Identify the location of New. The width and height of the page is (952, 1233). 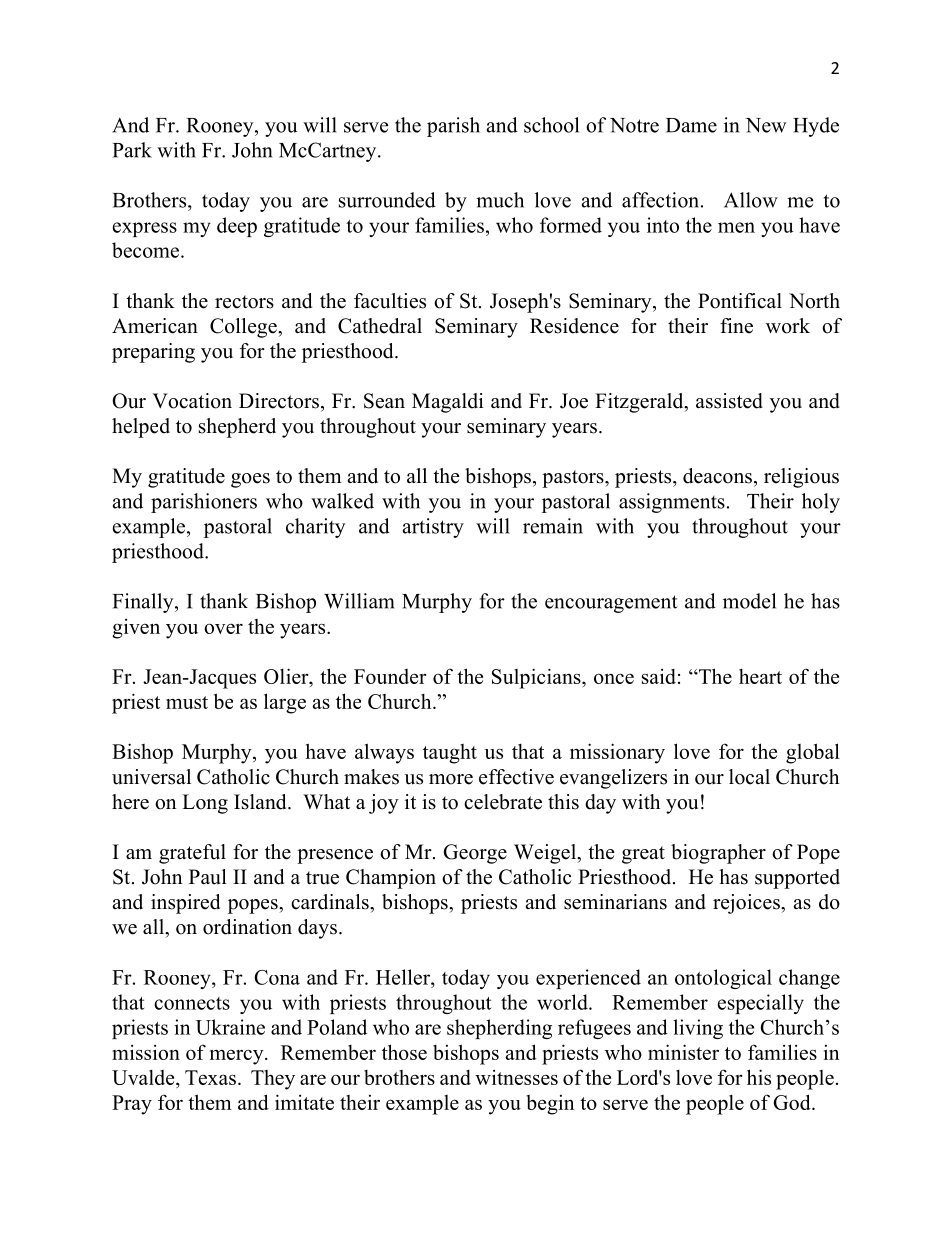
(766, 125).
